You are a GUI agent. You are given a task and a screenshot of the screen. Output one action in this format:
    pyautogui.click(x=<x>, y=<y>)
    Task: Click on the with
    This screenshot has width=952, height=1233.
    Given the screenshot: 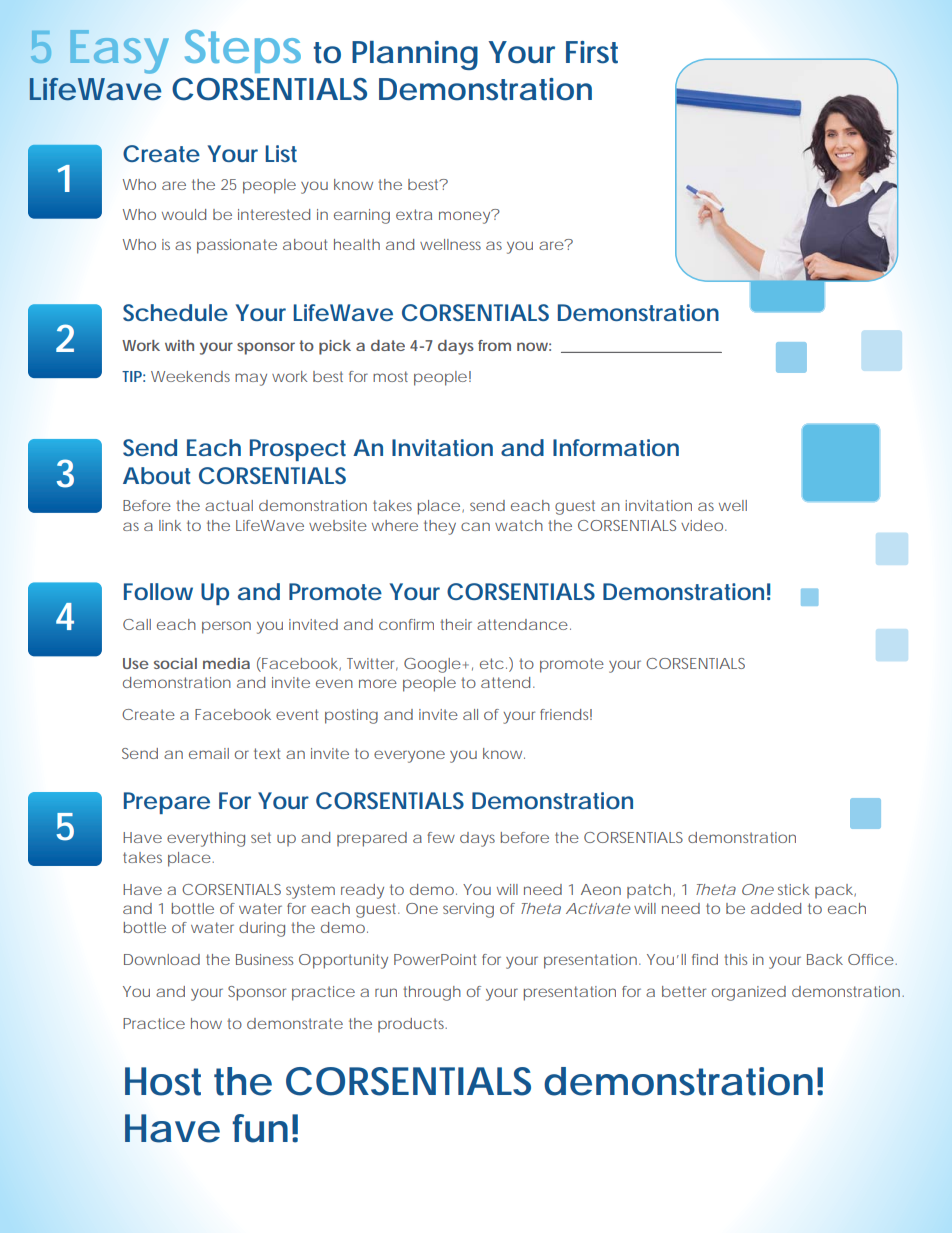 What is the action you would take?
    pyautogui.click(x=179, y=345)
